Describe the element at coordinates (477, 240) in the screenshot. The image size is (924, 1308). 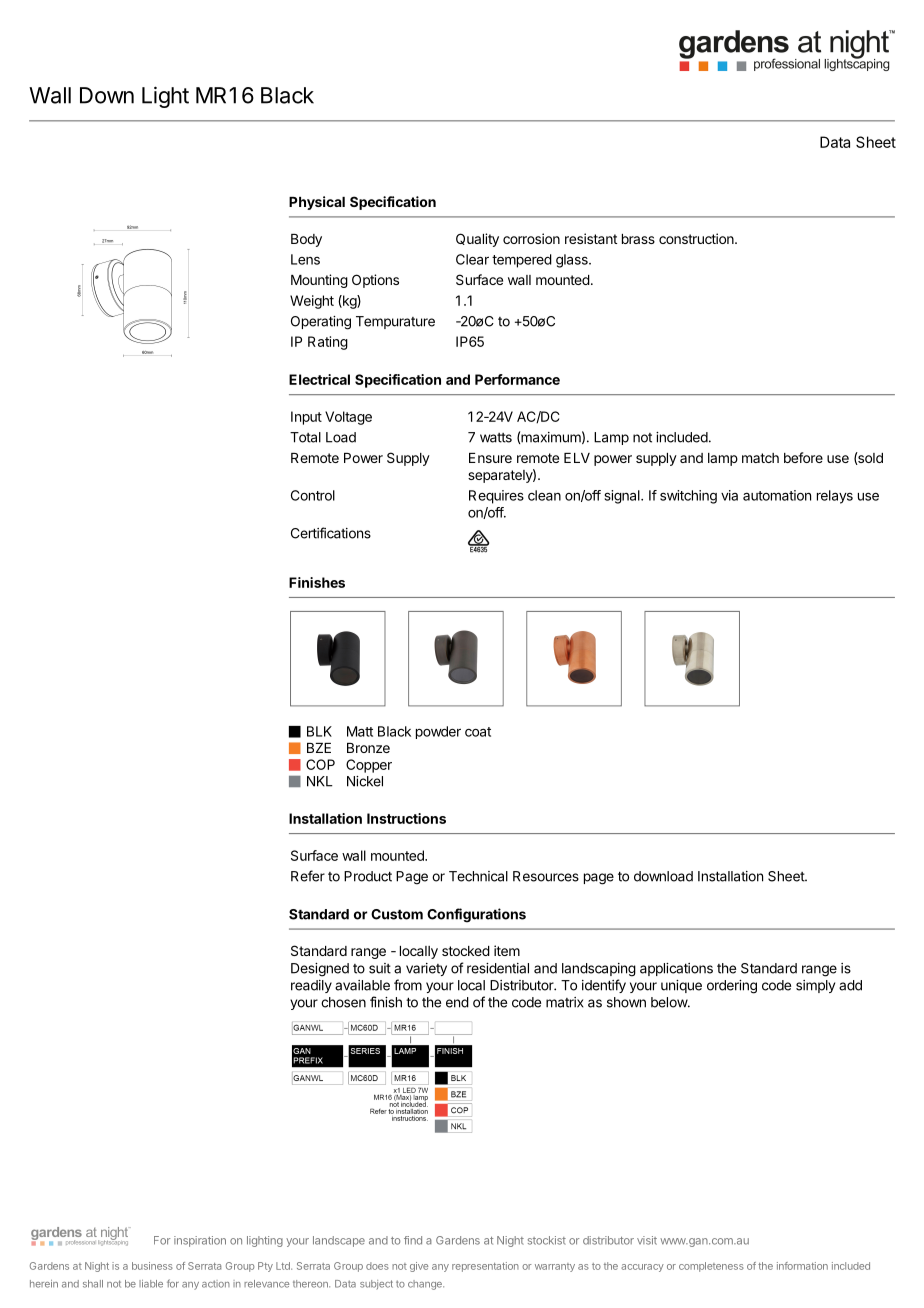
I see `Quality` at that location.
